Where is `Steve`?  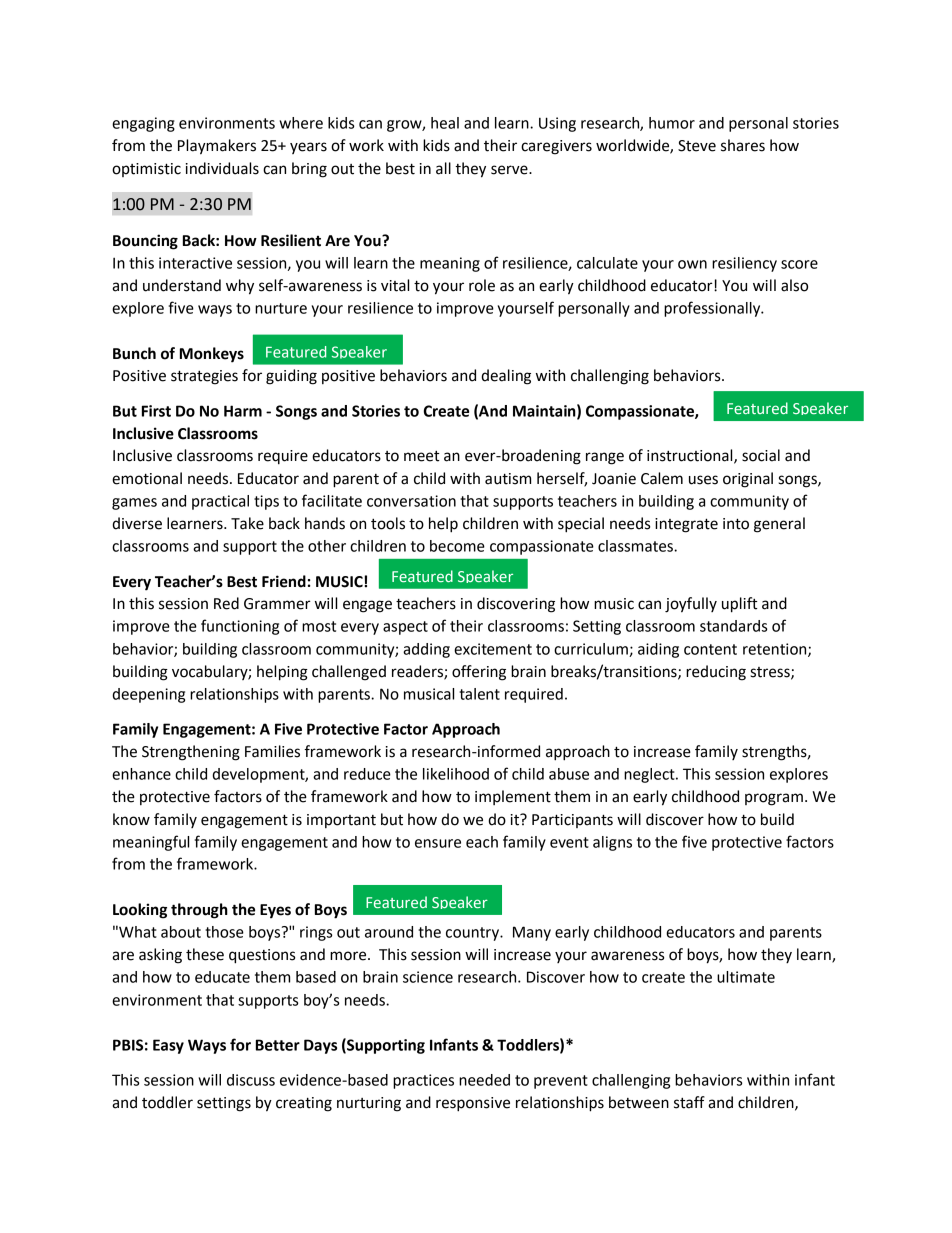 Steve is located at coordinates (697, 146).
